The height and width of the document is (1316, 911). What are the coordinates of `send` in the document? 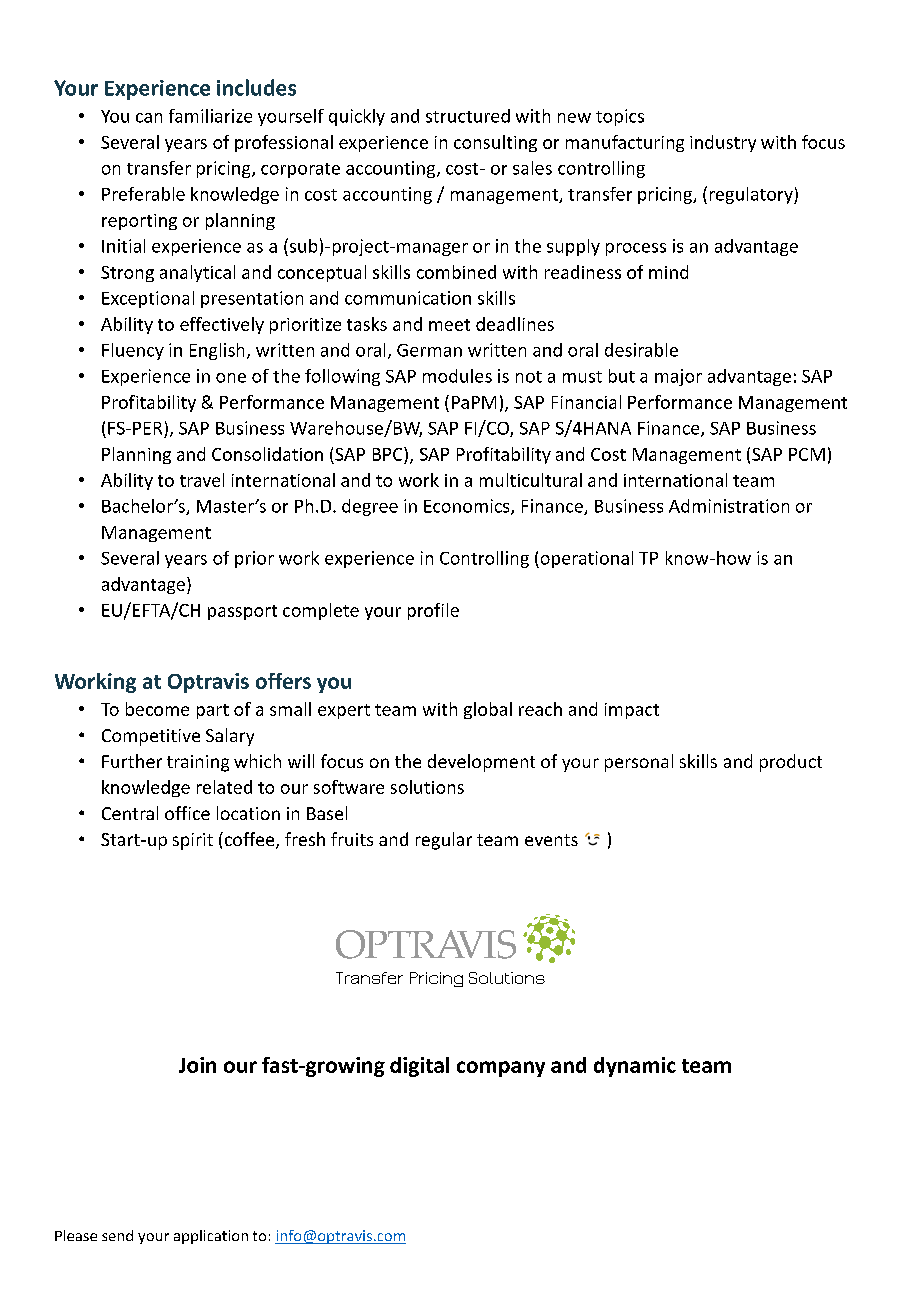 It's located at (117, 1235).
